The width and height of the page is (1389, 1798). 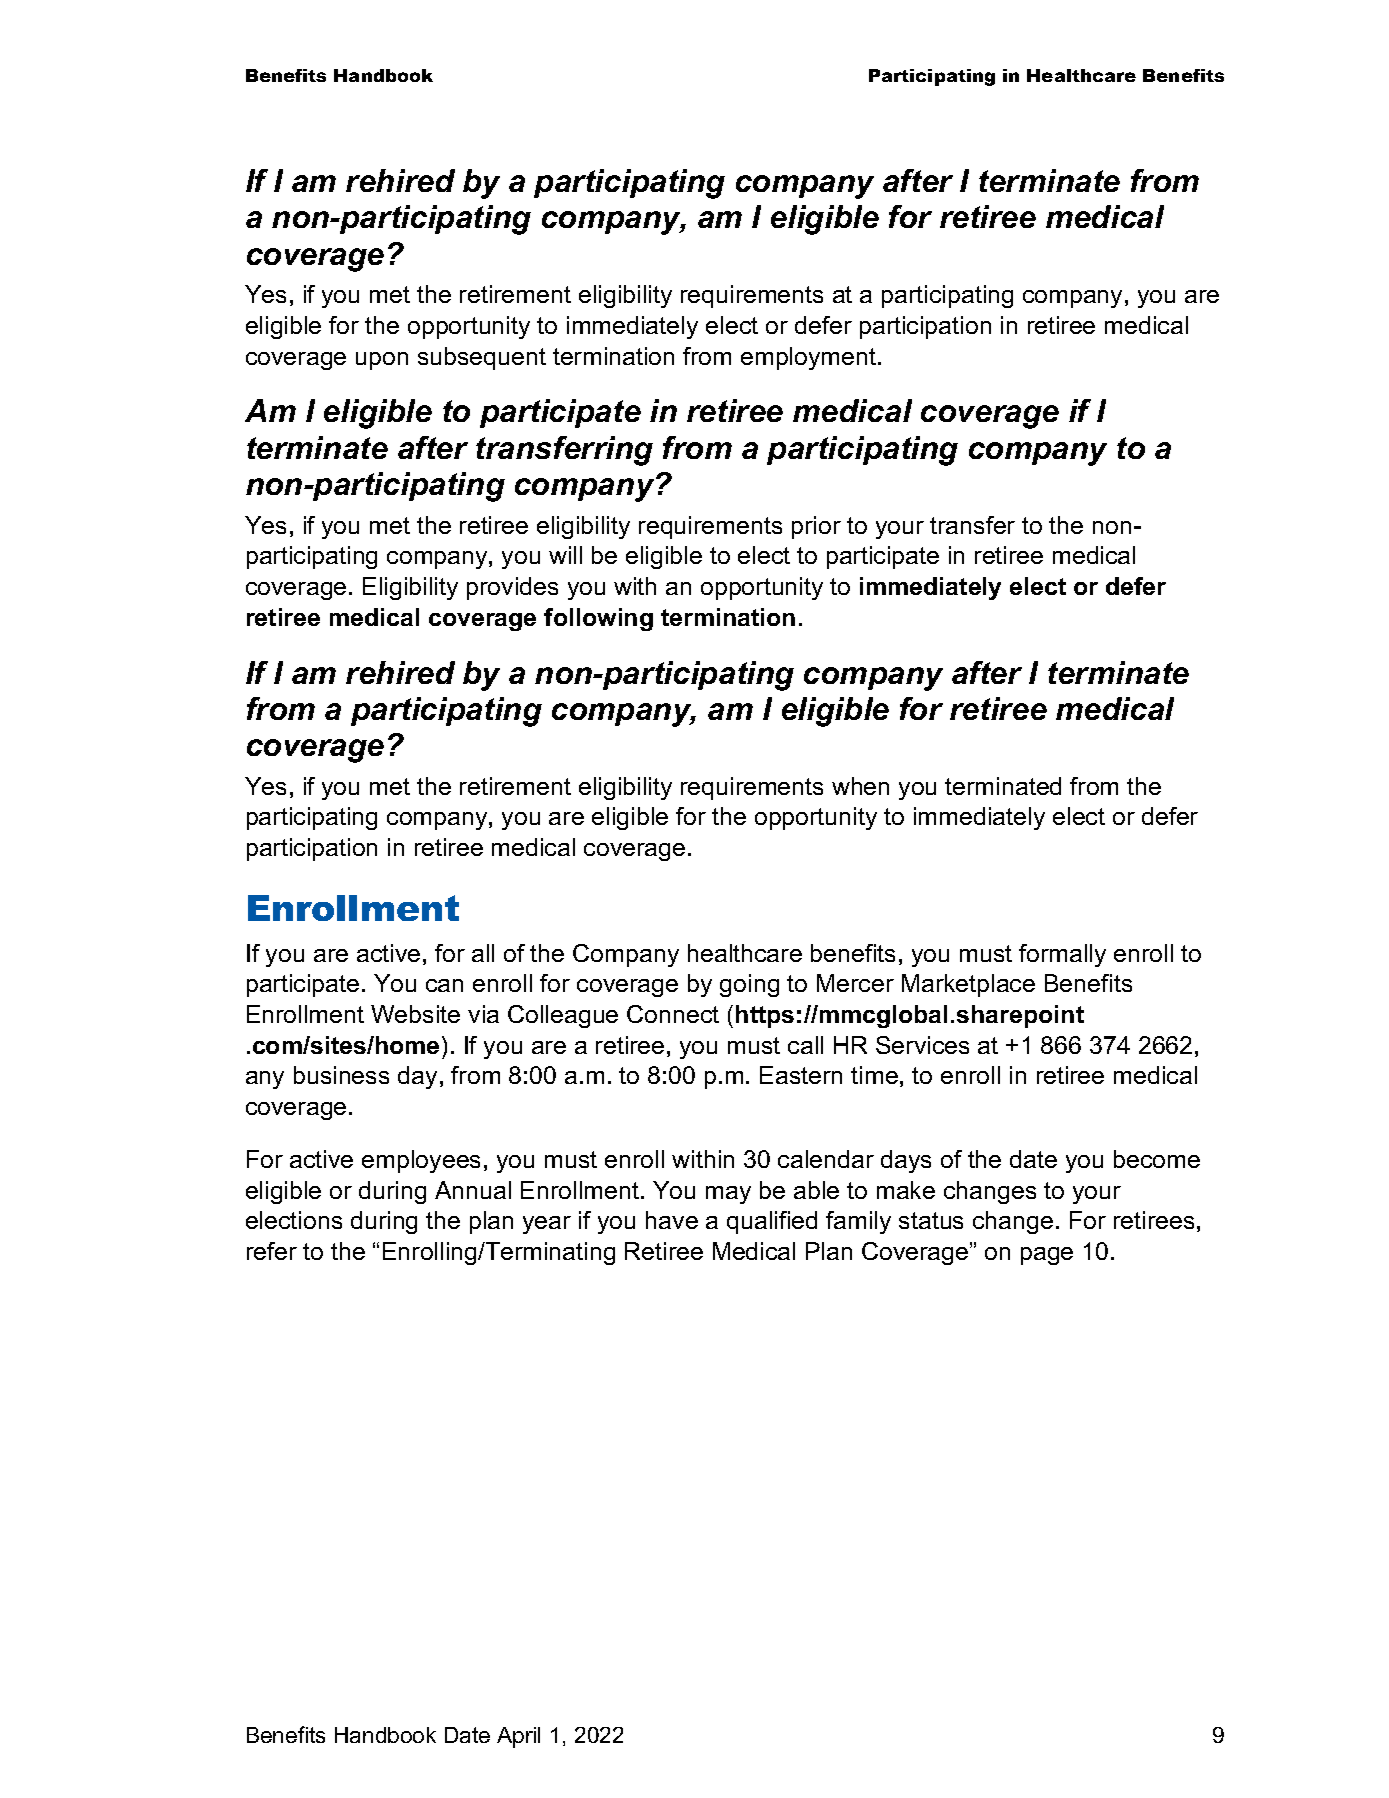 I want to click on prior, so click(x=816, y=527).
